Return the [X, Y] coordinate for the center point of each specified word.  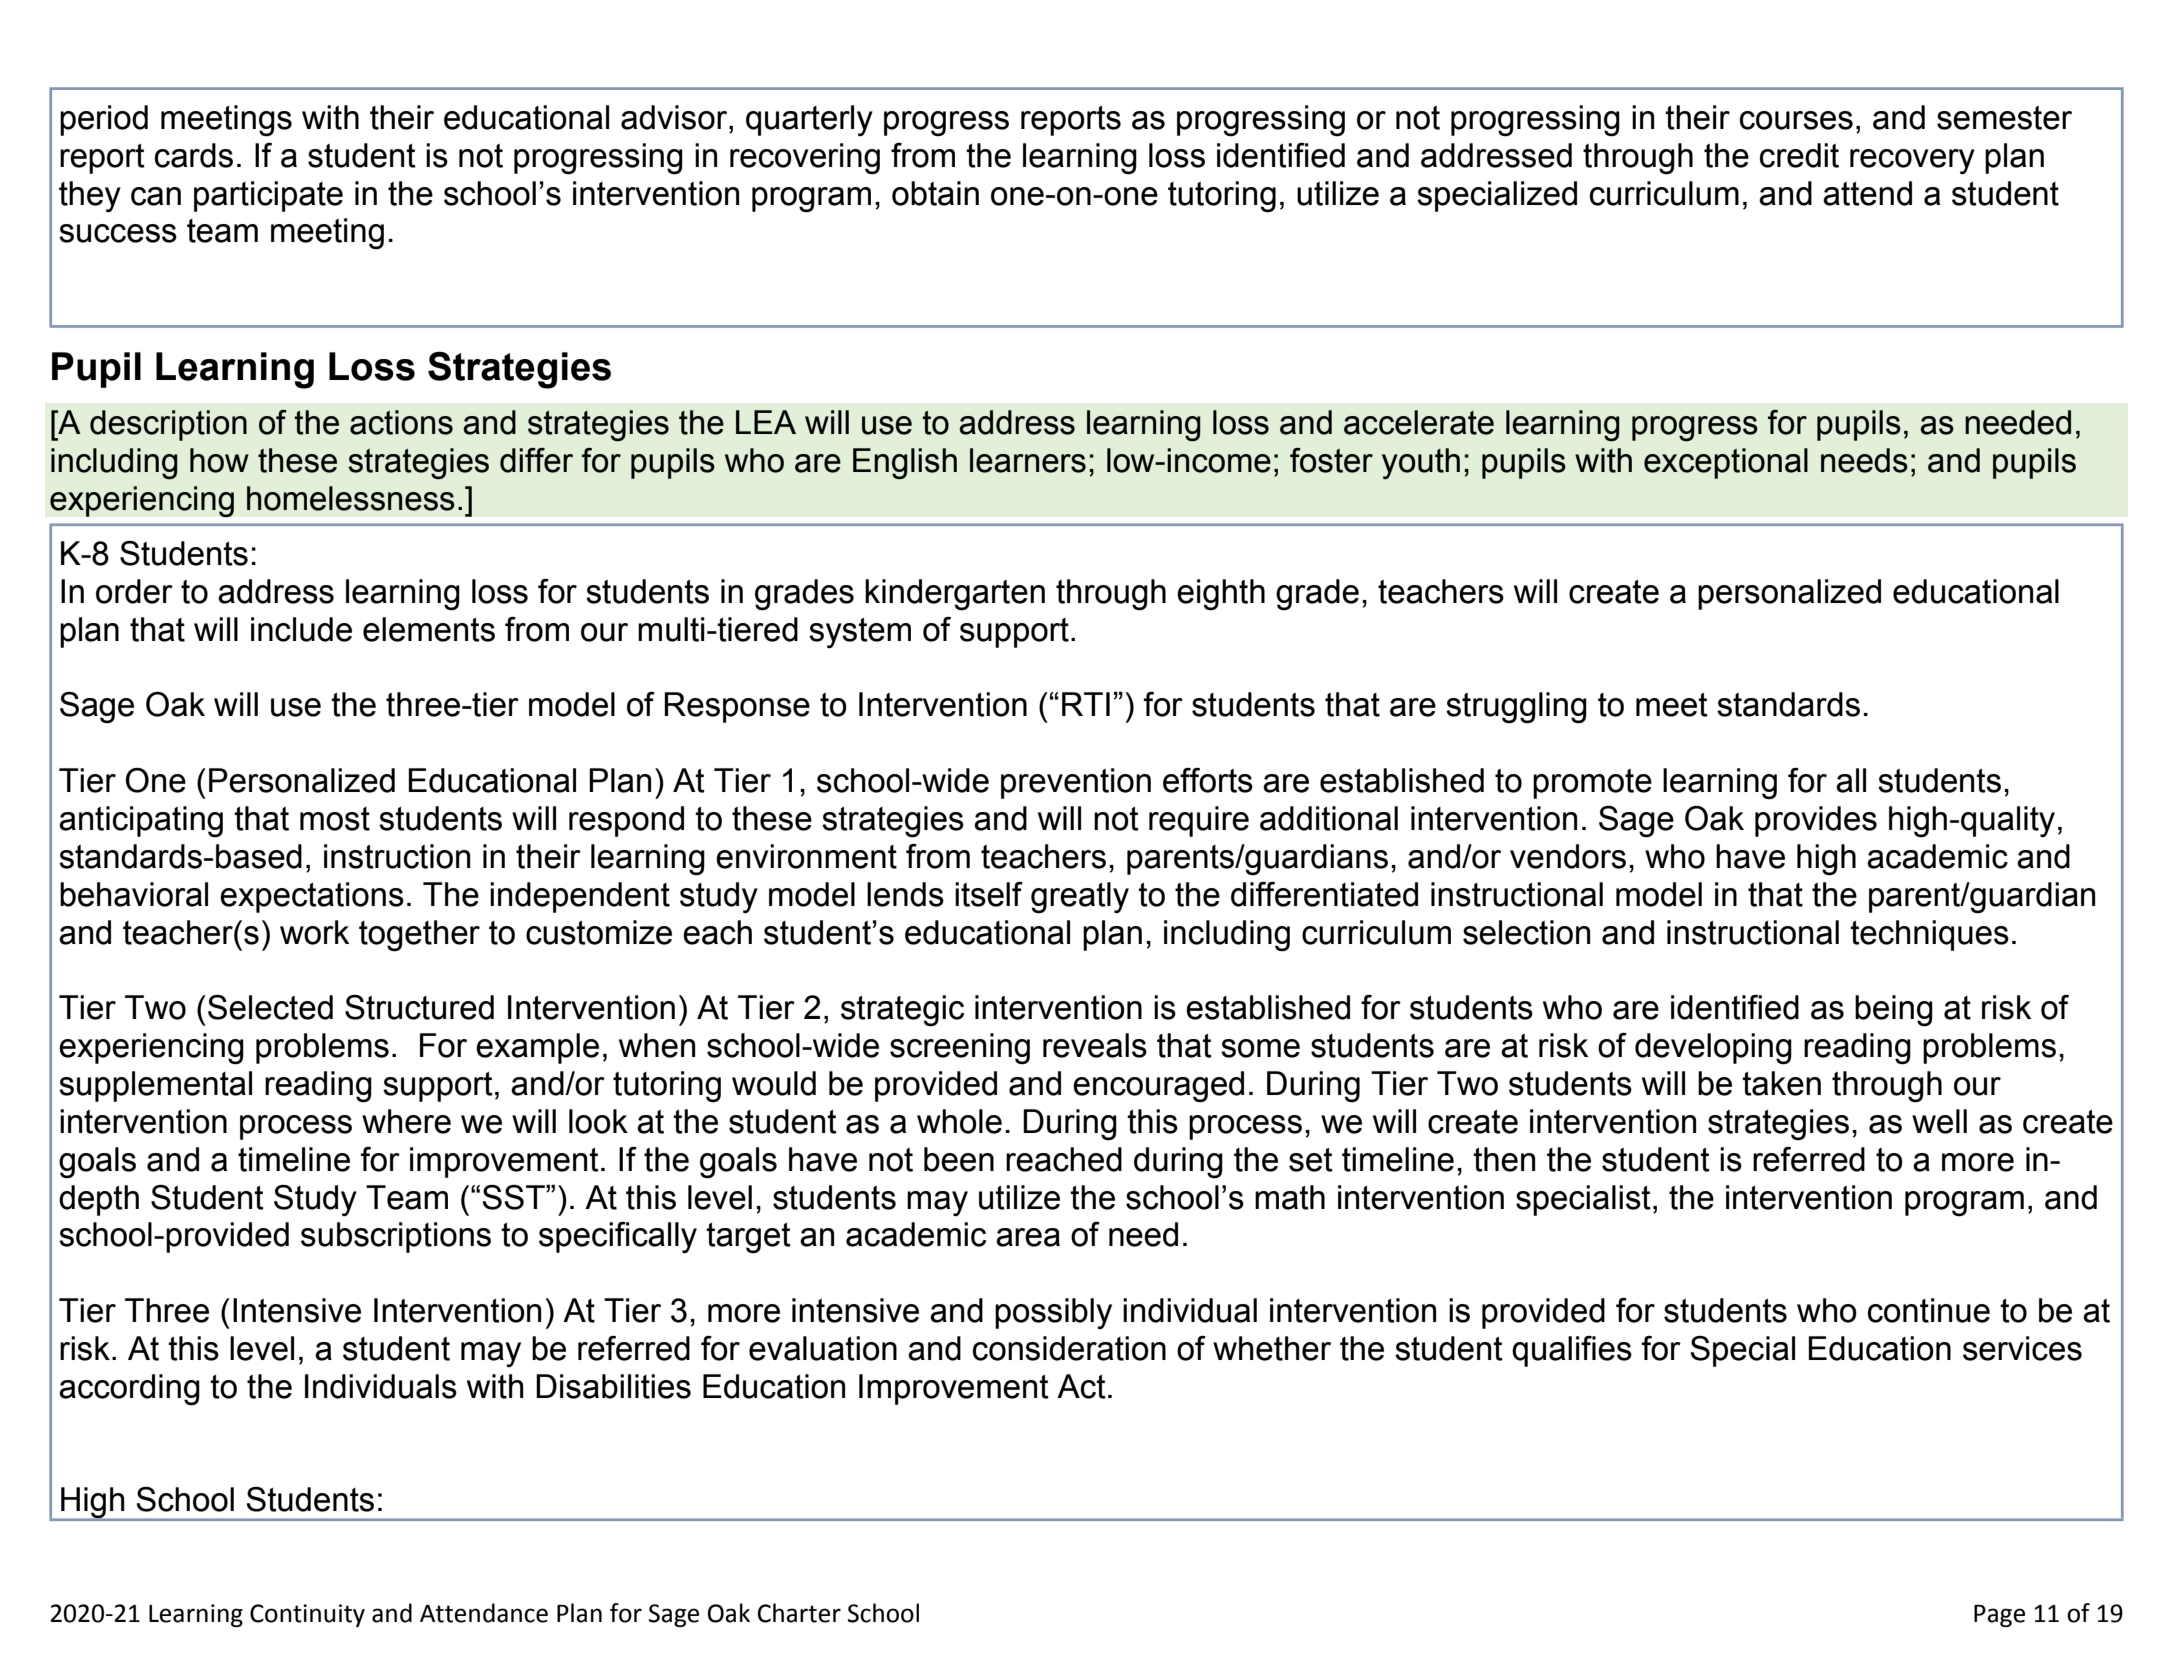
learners [1028, 460]
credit [1799, 155]
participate [268, 196]
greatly [1080, 898]
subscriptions [396, 1237]
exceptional [1726, 463]
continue [1929, 1310]
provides [1816, 821]
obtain [935, 193]
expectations [312, 897]
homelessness [351, 498]
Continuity [307, 1615]
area [1028, 1237]
